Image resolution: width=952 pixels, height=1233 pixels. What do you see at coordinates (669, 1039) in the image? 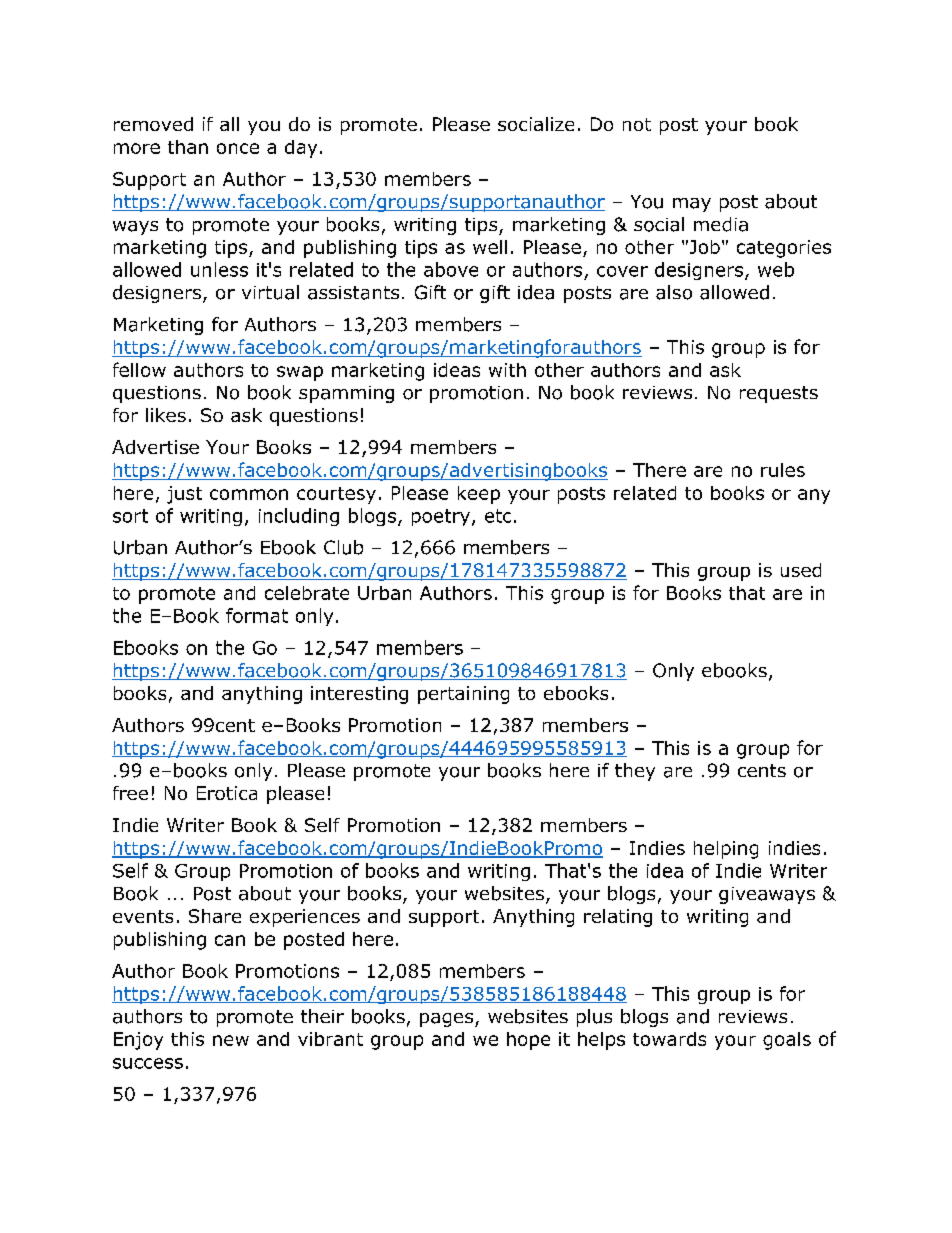
I see `towards` at bounding box center [669, 1039].
